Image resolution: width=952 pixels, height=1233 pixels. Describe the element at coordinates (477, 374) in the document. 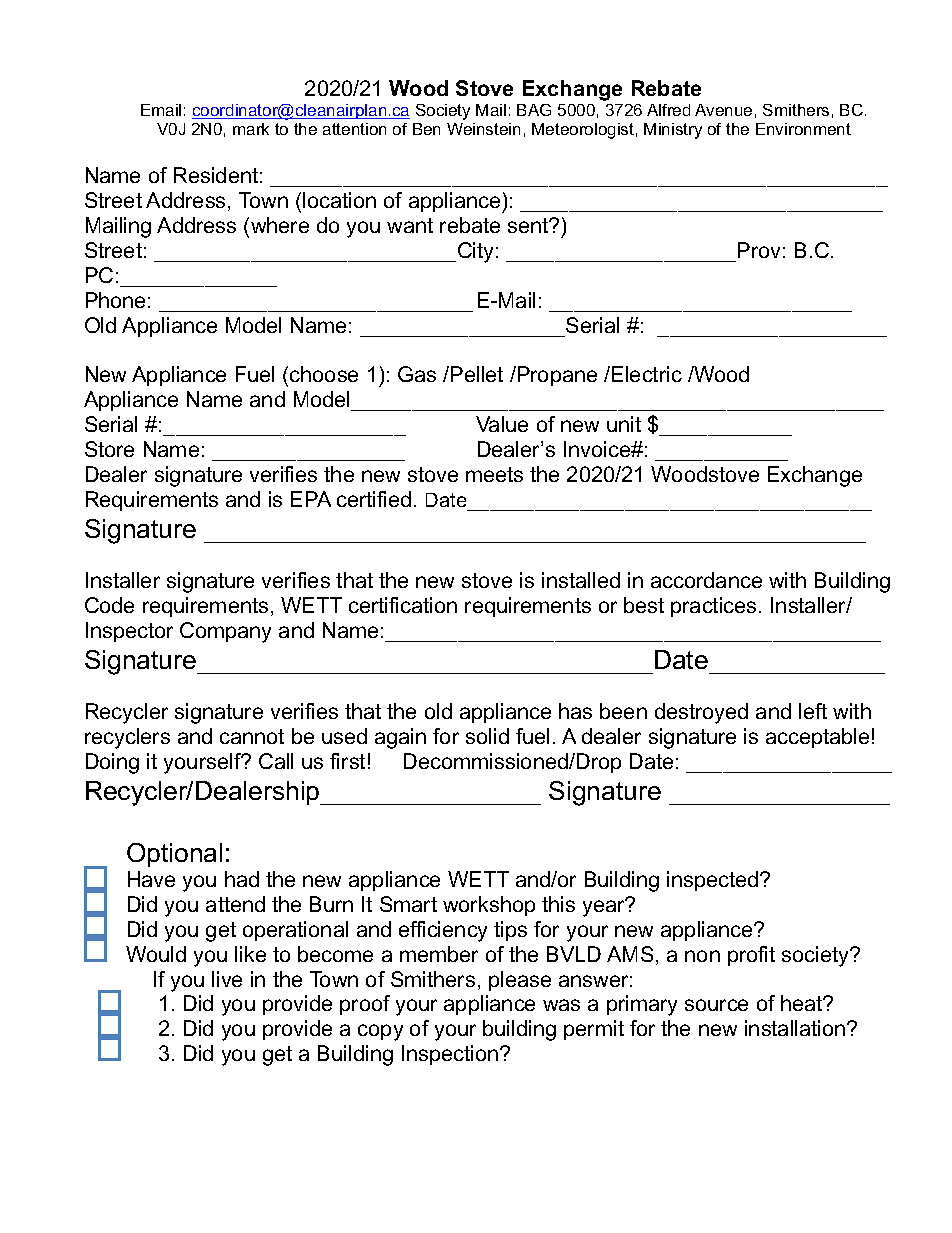

I see `Pellet` at that location.
